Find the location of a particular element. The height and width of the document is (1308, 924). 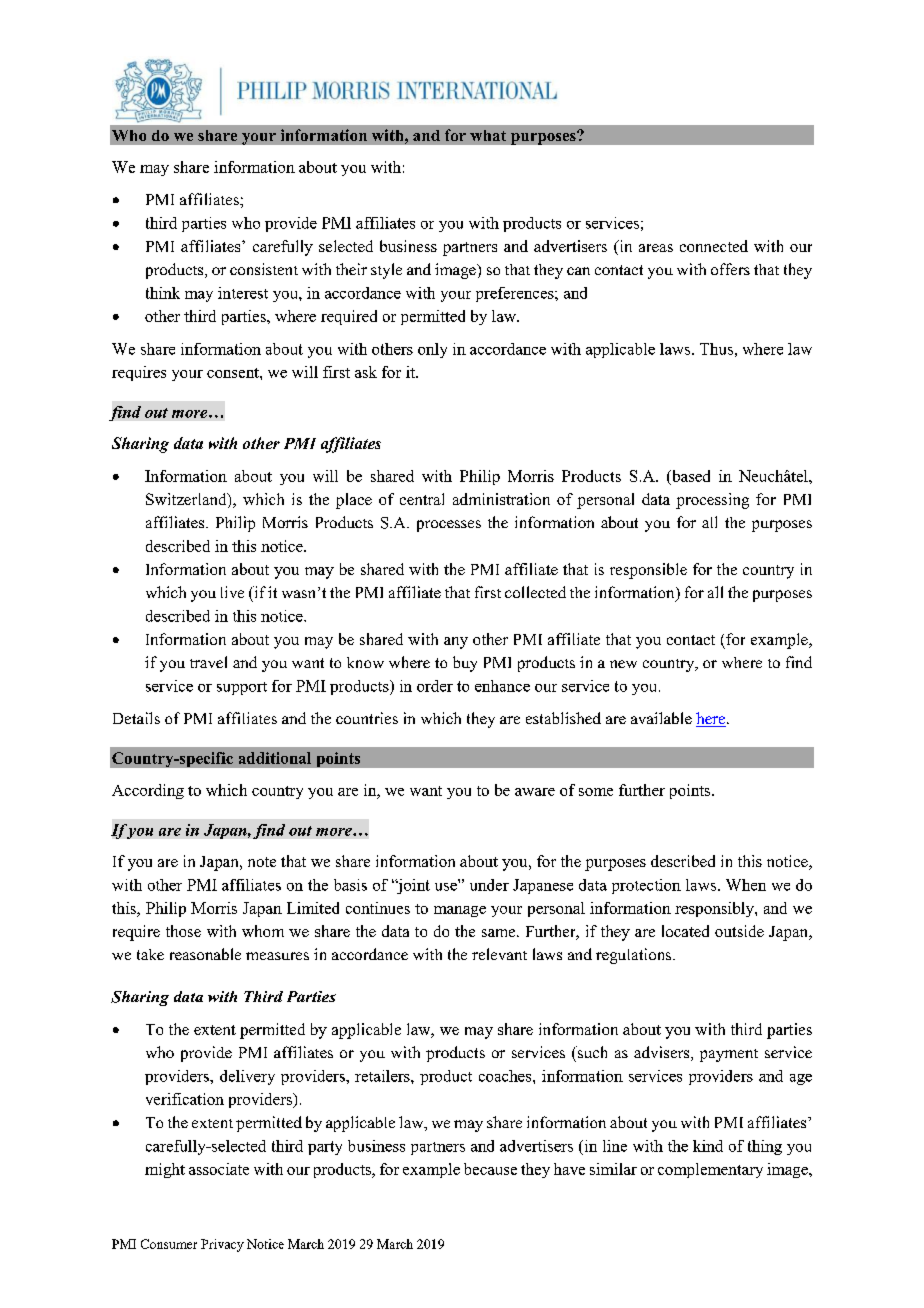

consistent is located at coordinates (264, 269).
